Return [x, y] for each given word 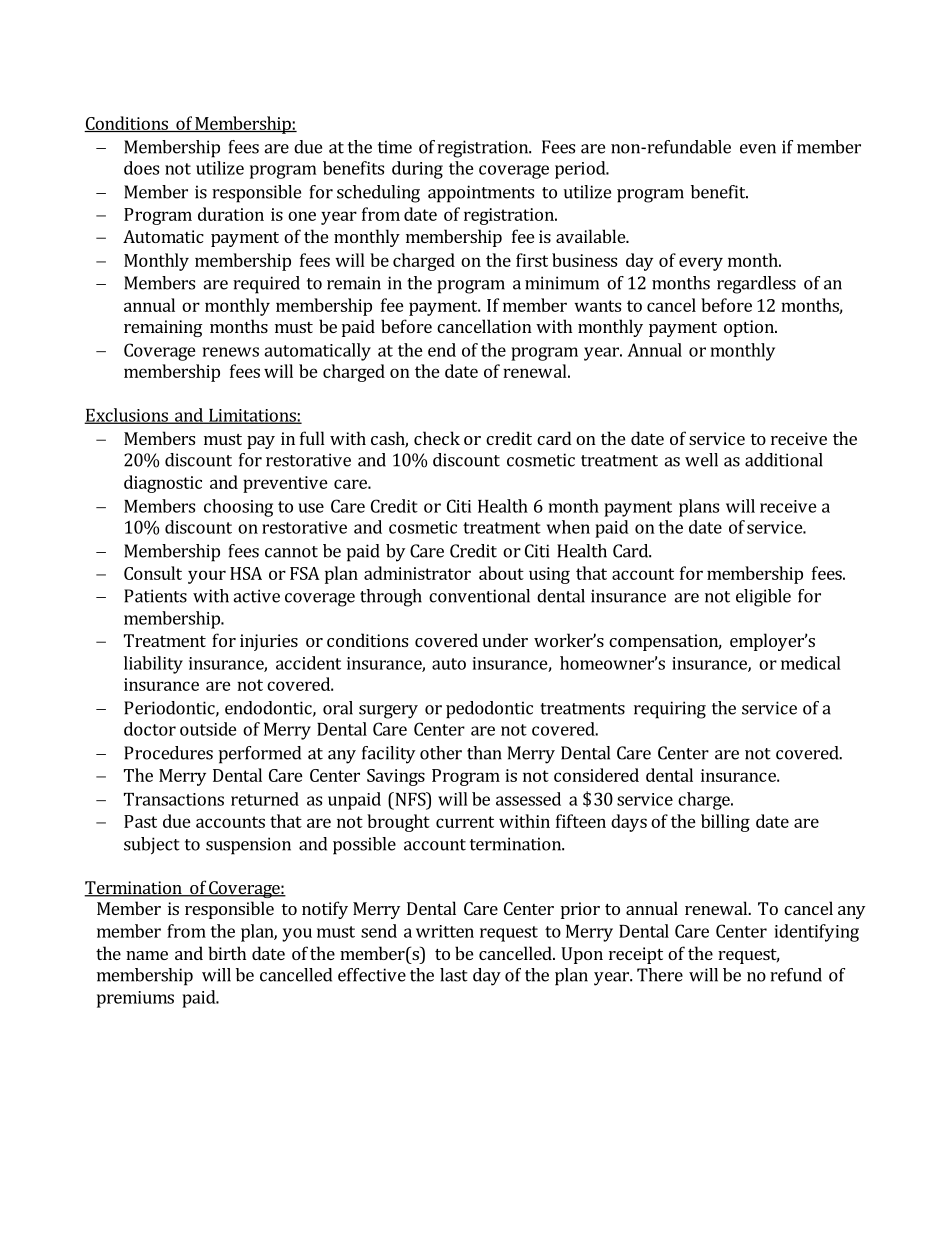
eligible [763, 598]
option [750, 328]
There [660, 975]
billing [725, 823]
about [501, 573]
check [437, 438]
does [141, 168]
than [484, 753]
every [701, 264]
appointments [481, 194]
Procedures [168, 753]
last [454, 975]
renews [231, 352]
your [207, 577]
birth [227, 953]
